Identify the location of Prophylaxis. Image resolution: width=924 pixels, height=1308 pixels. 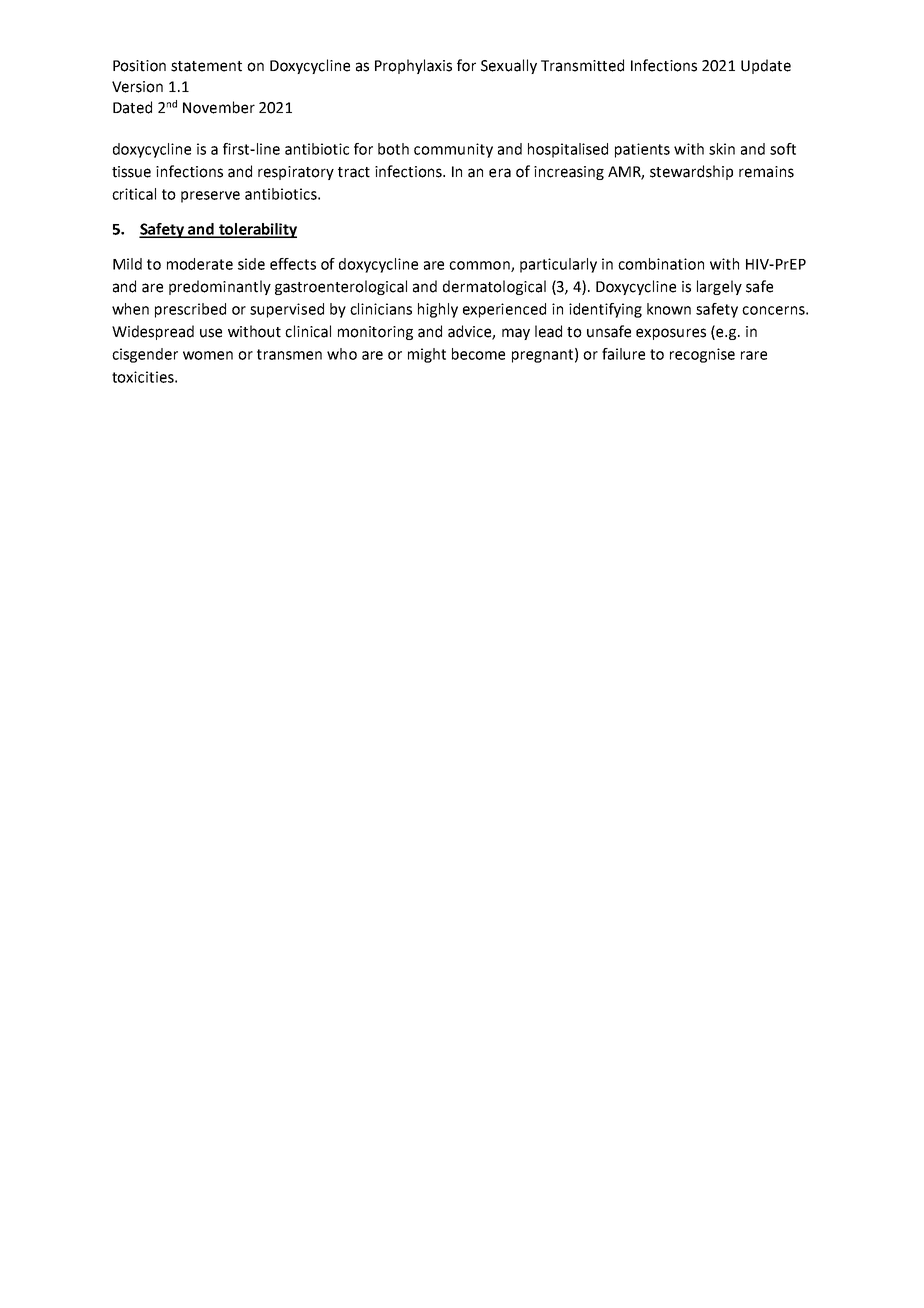
(413, 66).
